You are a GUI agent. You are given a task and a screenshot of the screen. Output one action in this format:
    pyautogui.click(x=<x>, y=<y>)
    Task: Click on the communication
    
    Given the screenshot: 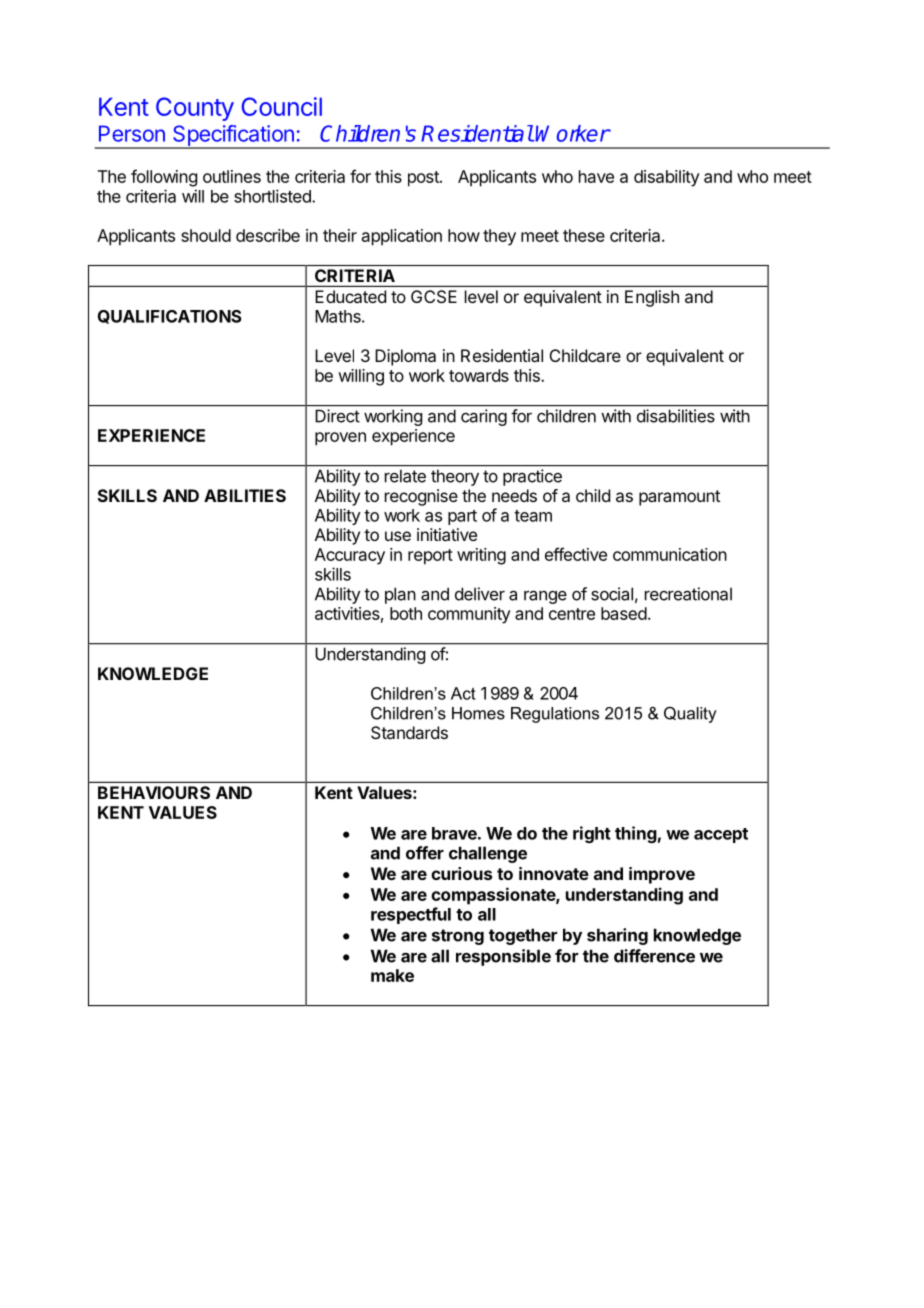 What is the action you would take?
    pyautogui.click(x=670, y=554)
